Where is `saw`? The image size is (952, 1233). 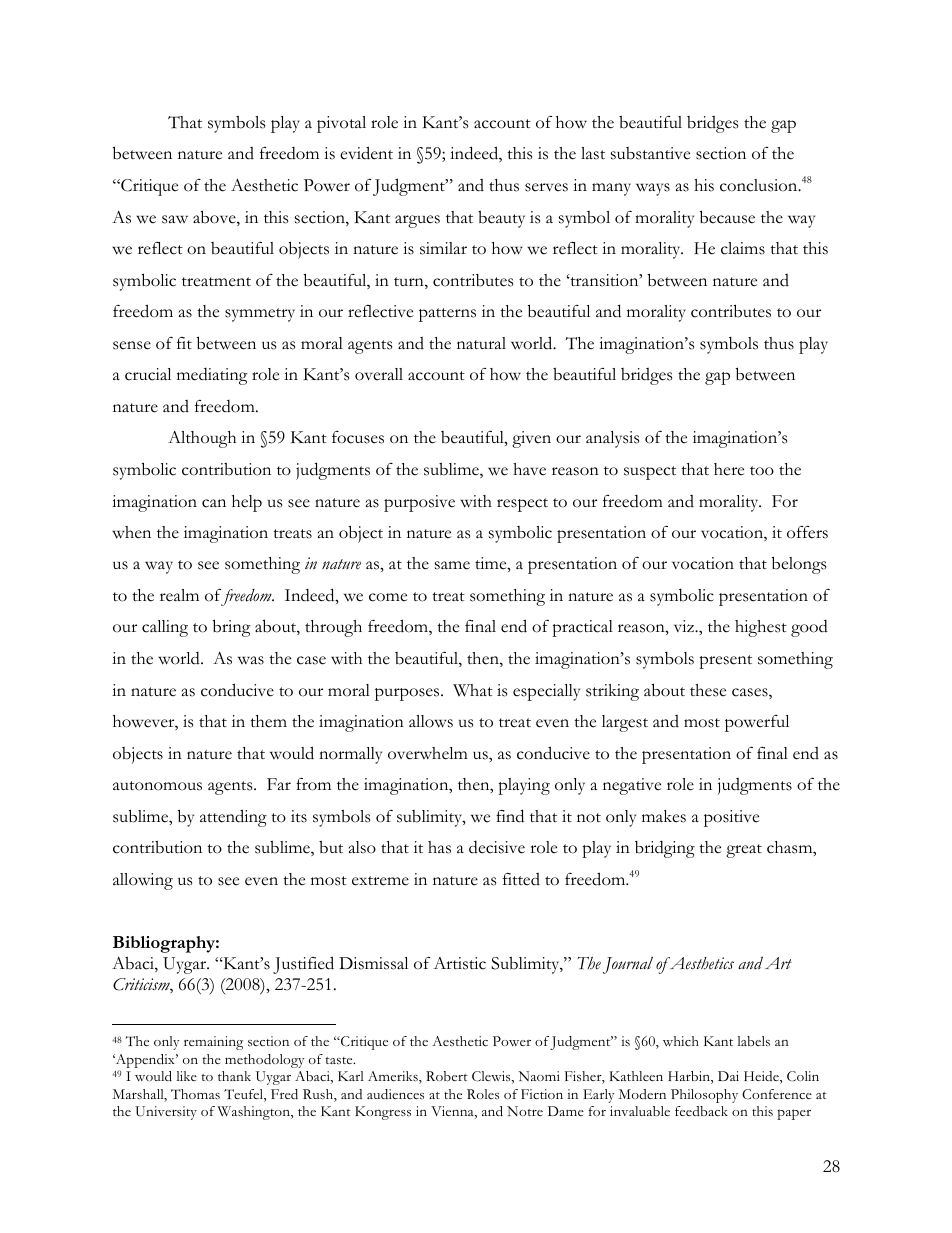
saw is located at coordinates (175, 219).
